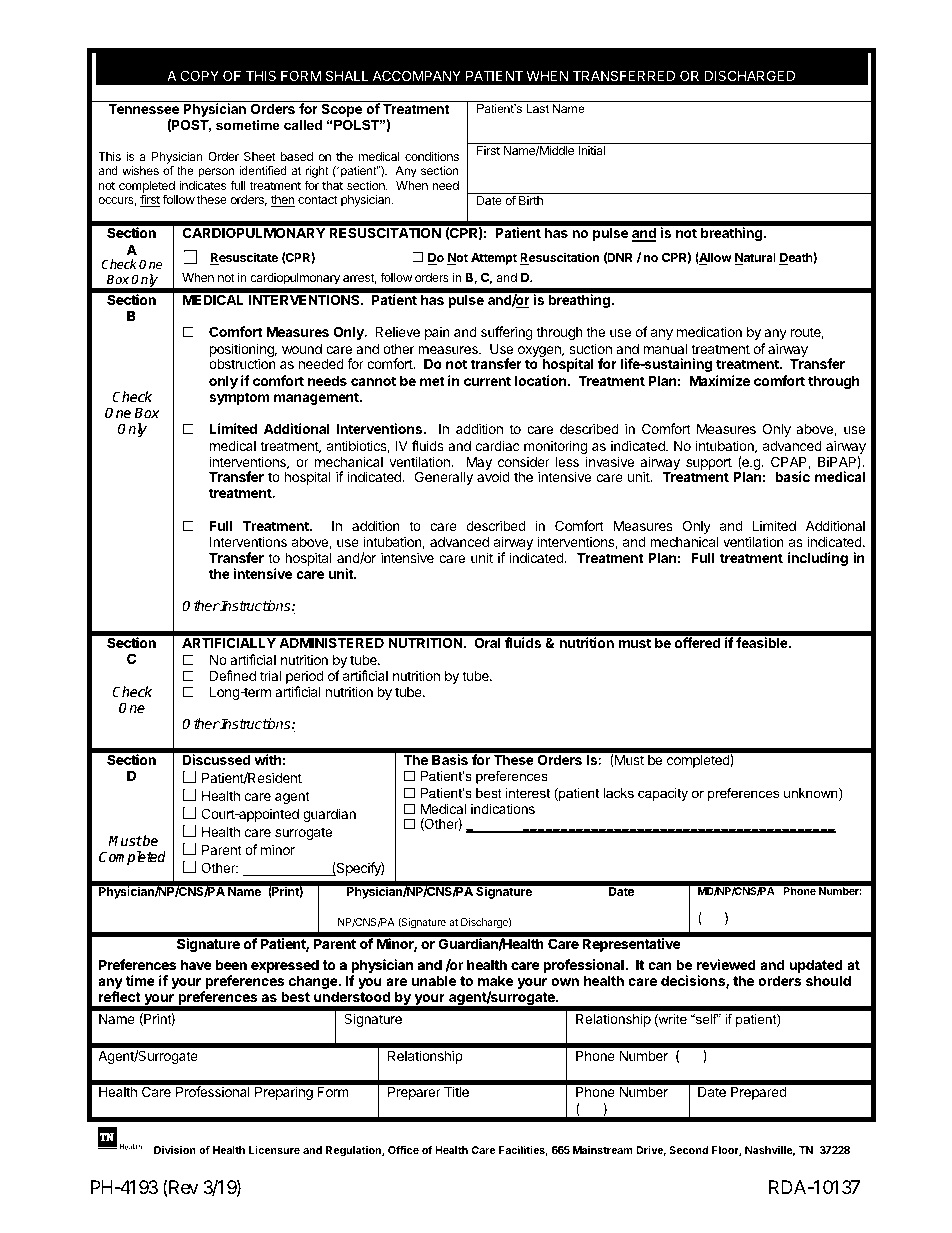  Describe the element at coordinates (233, 675) in the document. I see `Defined` at that location.
